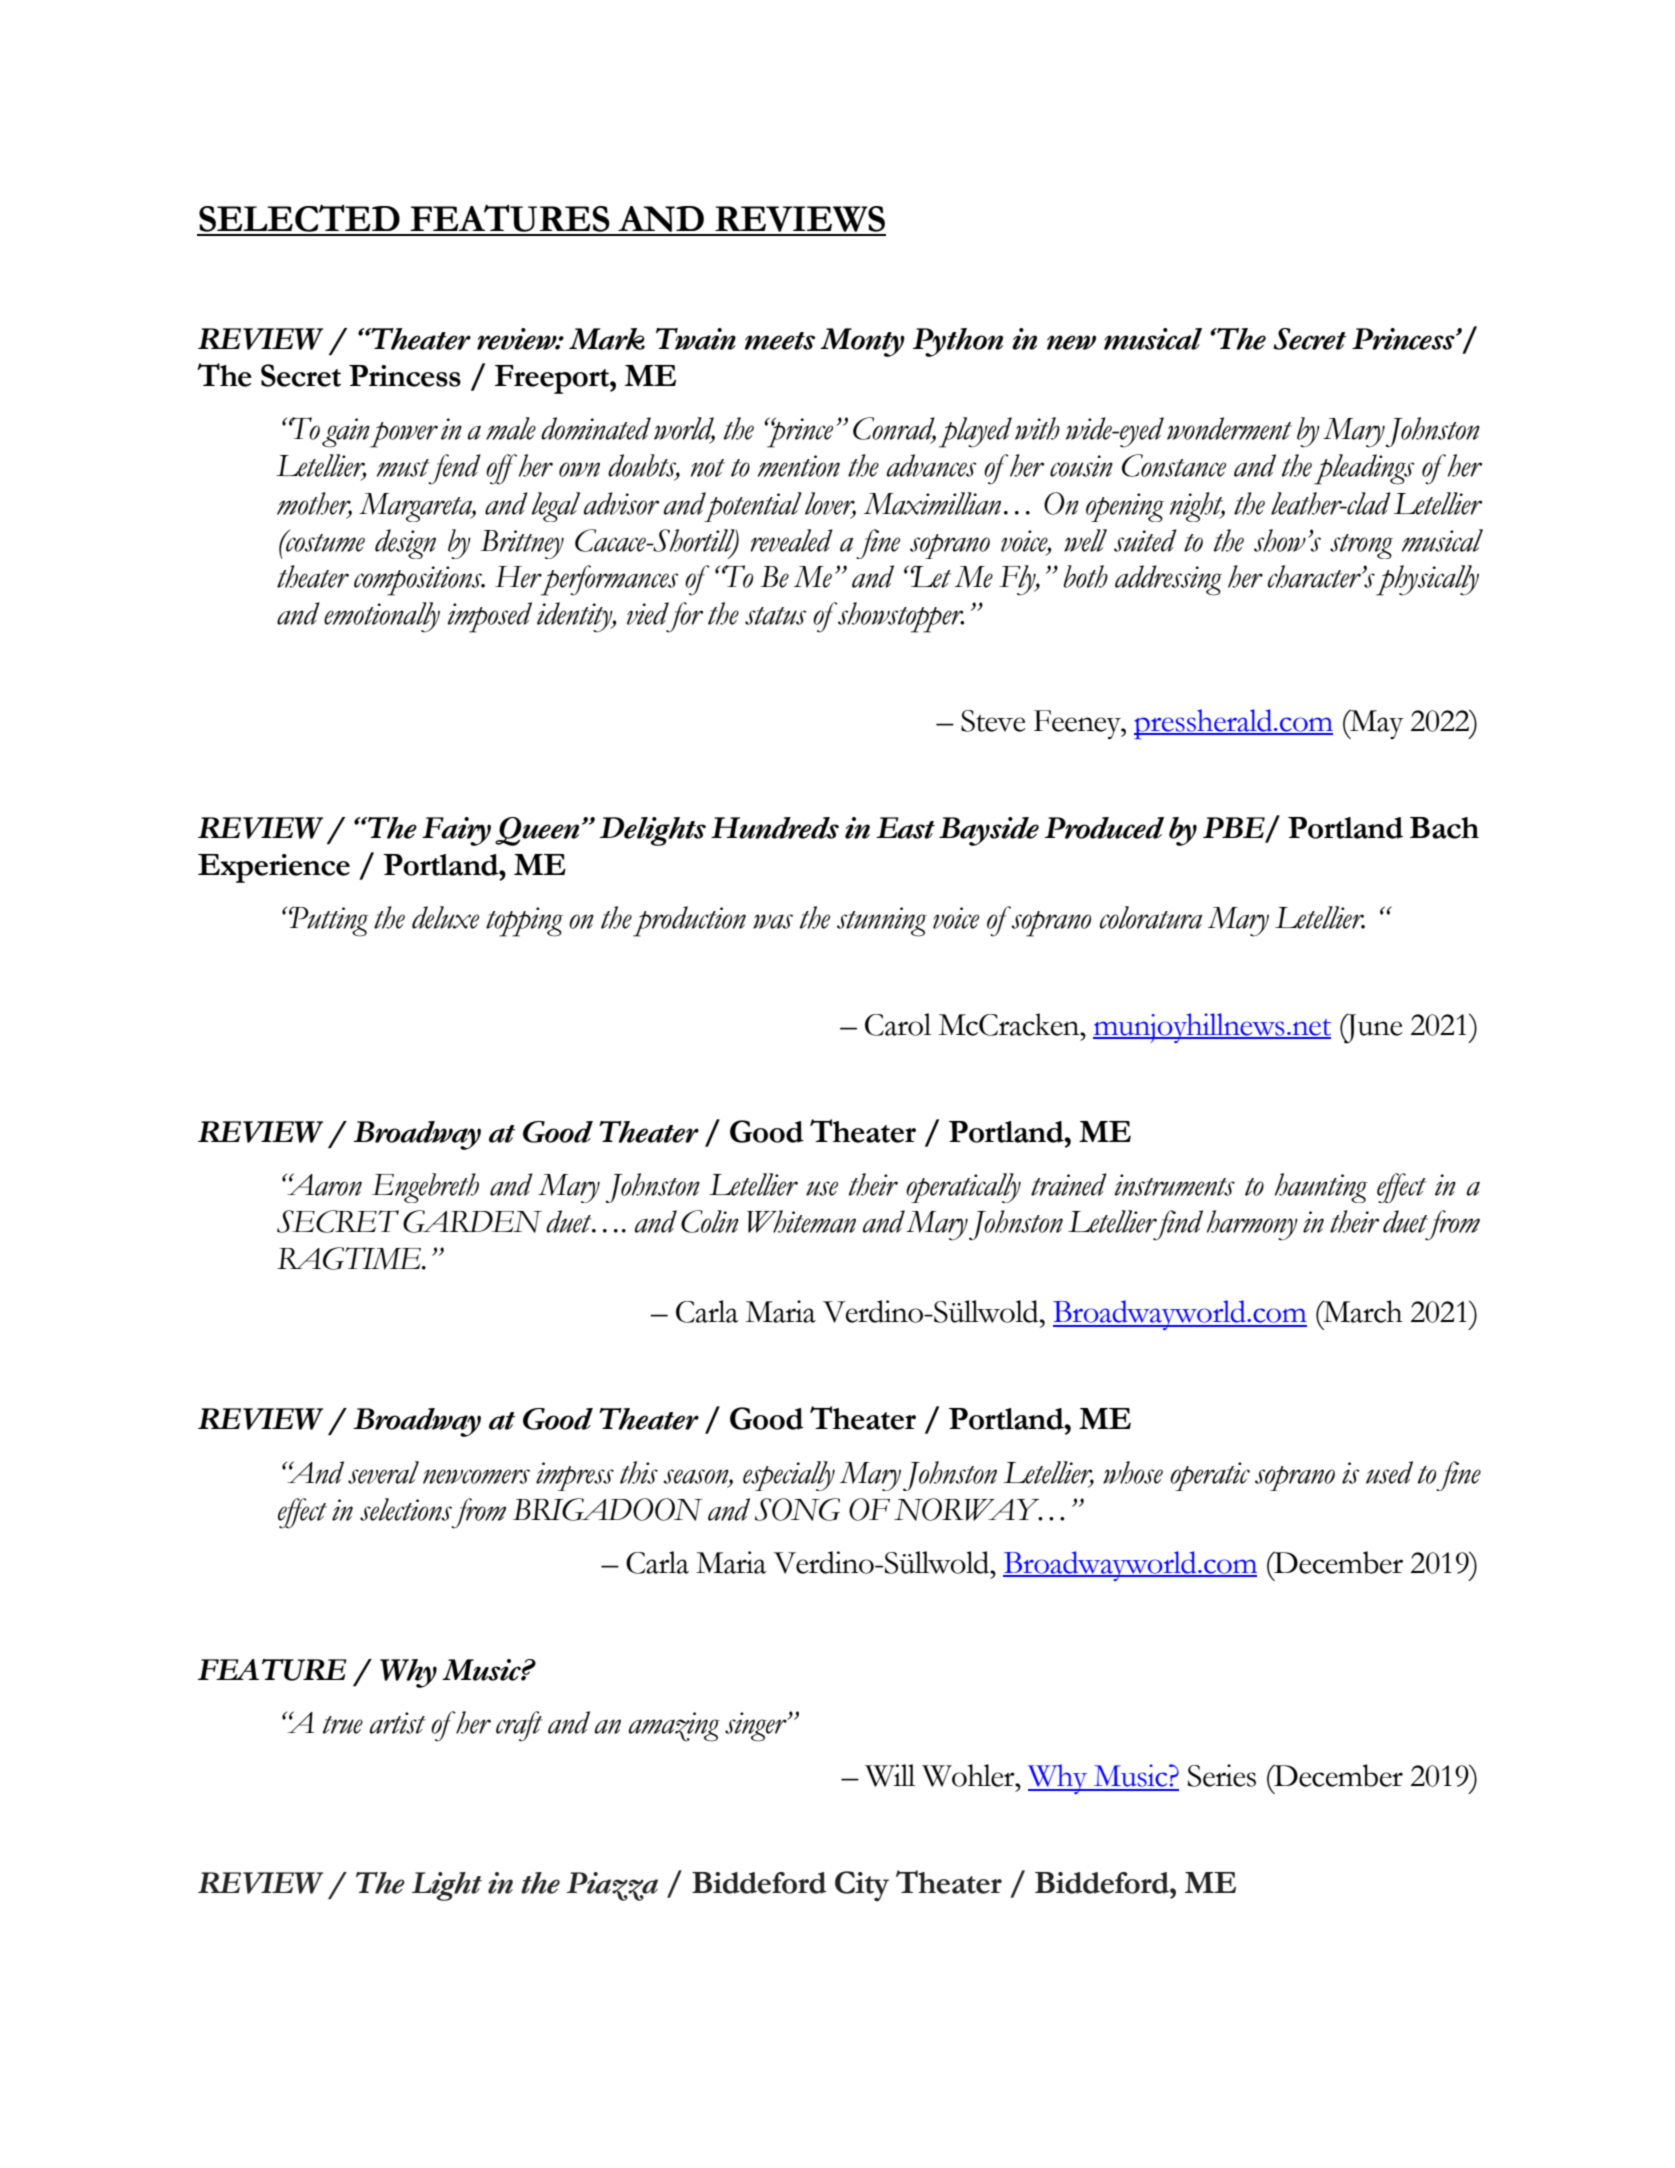 The image size is (1675, 2168). Describe the element at coordinates (898, 1024) in the screenshot. I see `Carol` at that location.
